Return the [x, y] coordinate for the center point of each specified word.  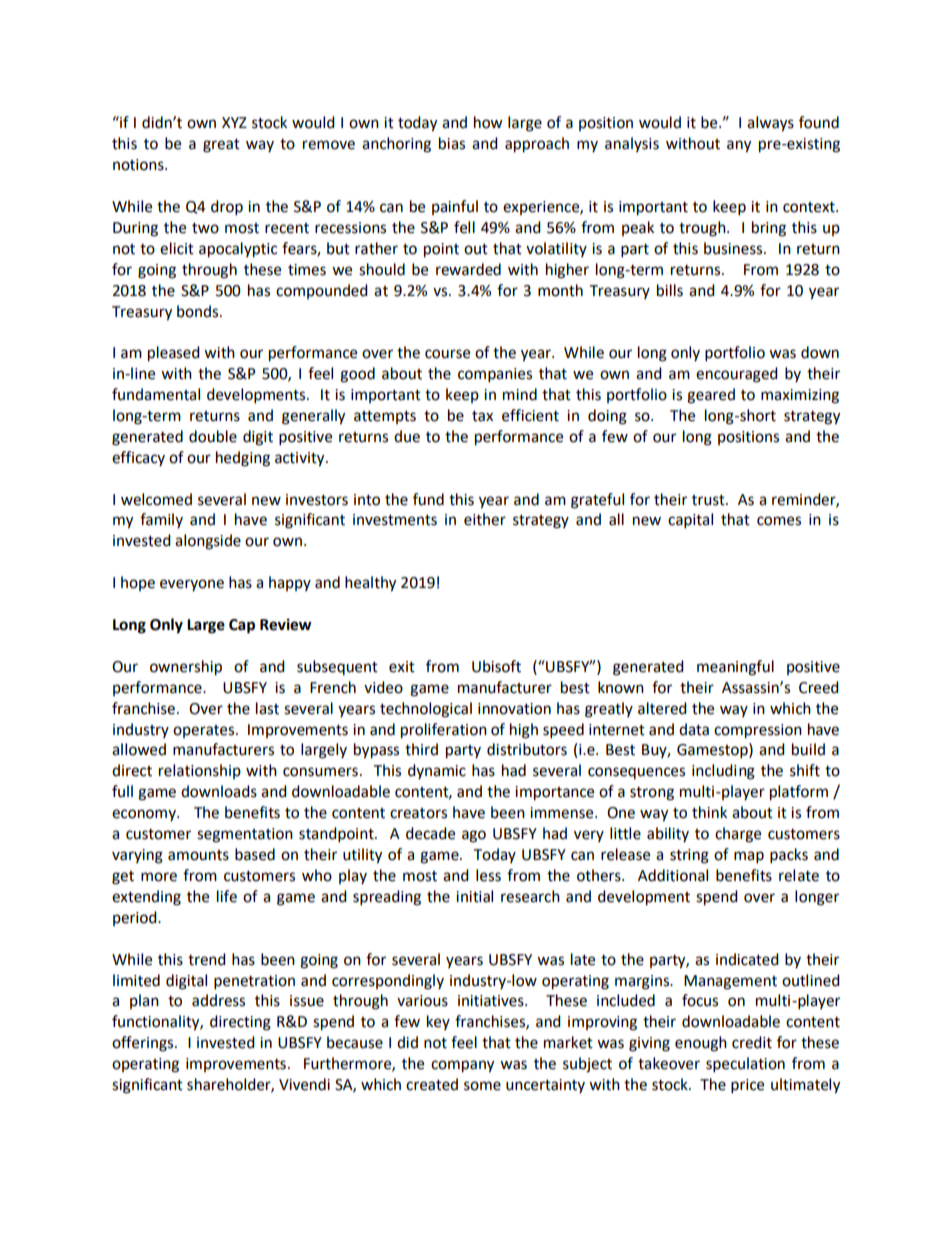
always [770, 124]
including [723, 772]
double [213, 436]
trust [709, 500]
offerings [144, 1044]
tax [482, 416]
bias [452, 143]
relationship [200, 771]
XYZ [234, 122]
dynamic [437, 771]
